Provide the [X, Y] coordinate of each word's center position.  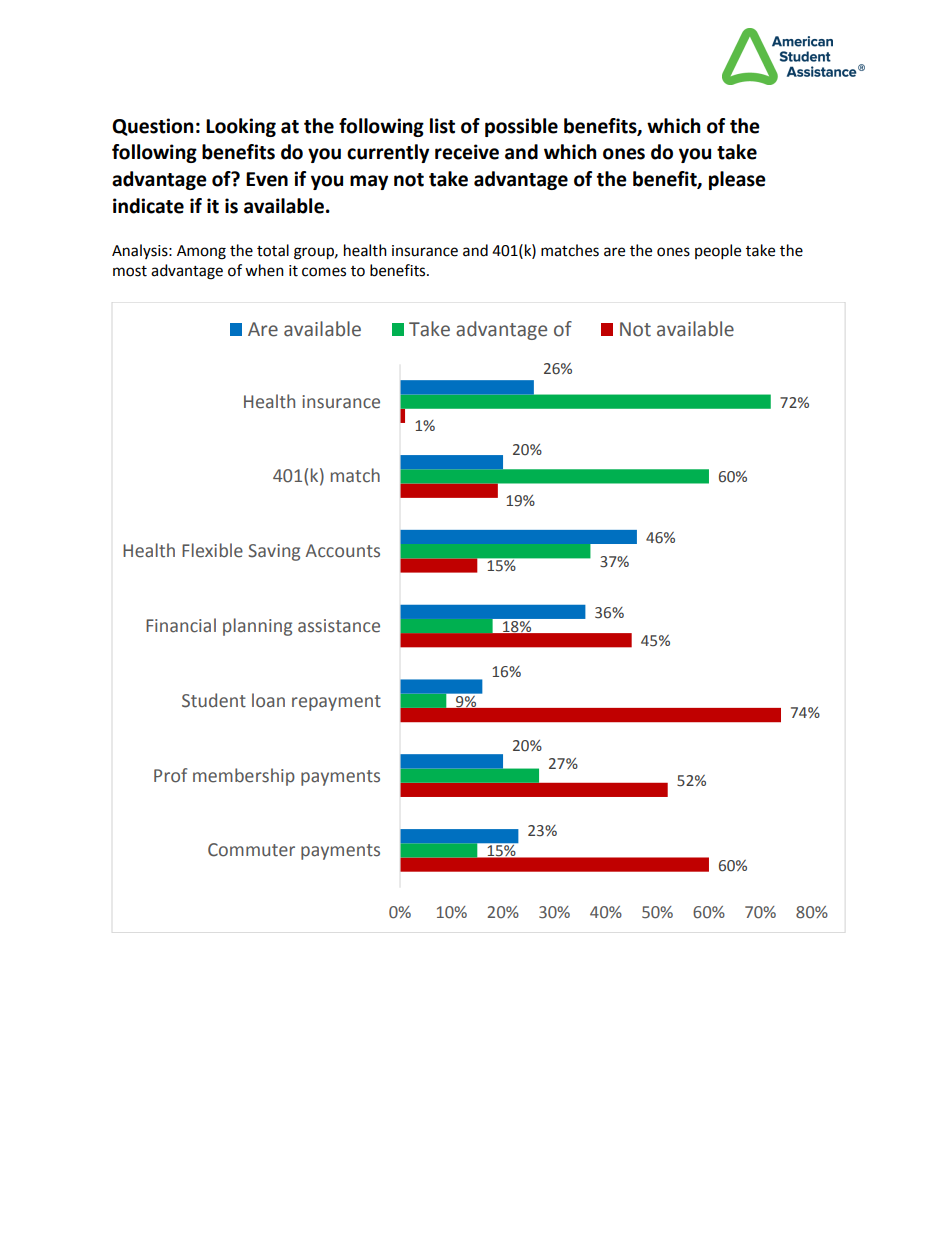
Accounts [342, 551]
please [737, 180]
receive [467, 152]
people [718, 252]
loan [268, 700]
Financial [181, 625]
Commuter [251, 850]
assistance [339, 626]
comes [324, 272]
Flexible [212, 550]
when [264, 270]
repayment [336, 703]
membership [244, 777]
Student [214, 700]
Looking [241, 127]
